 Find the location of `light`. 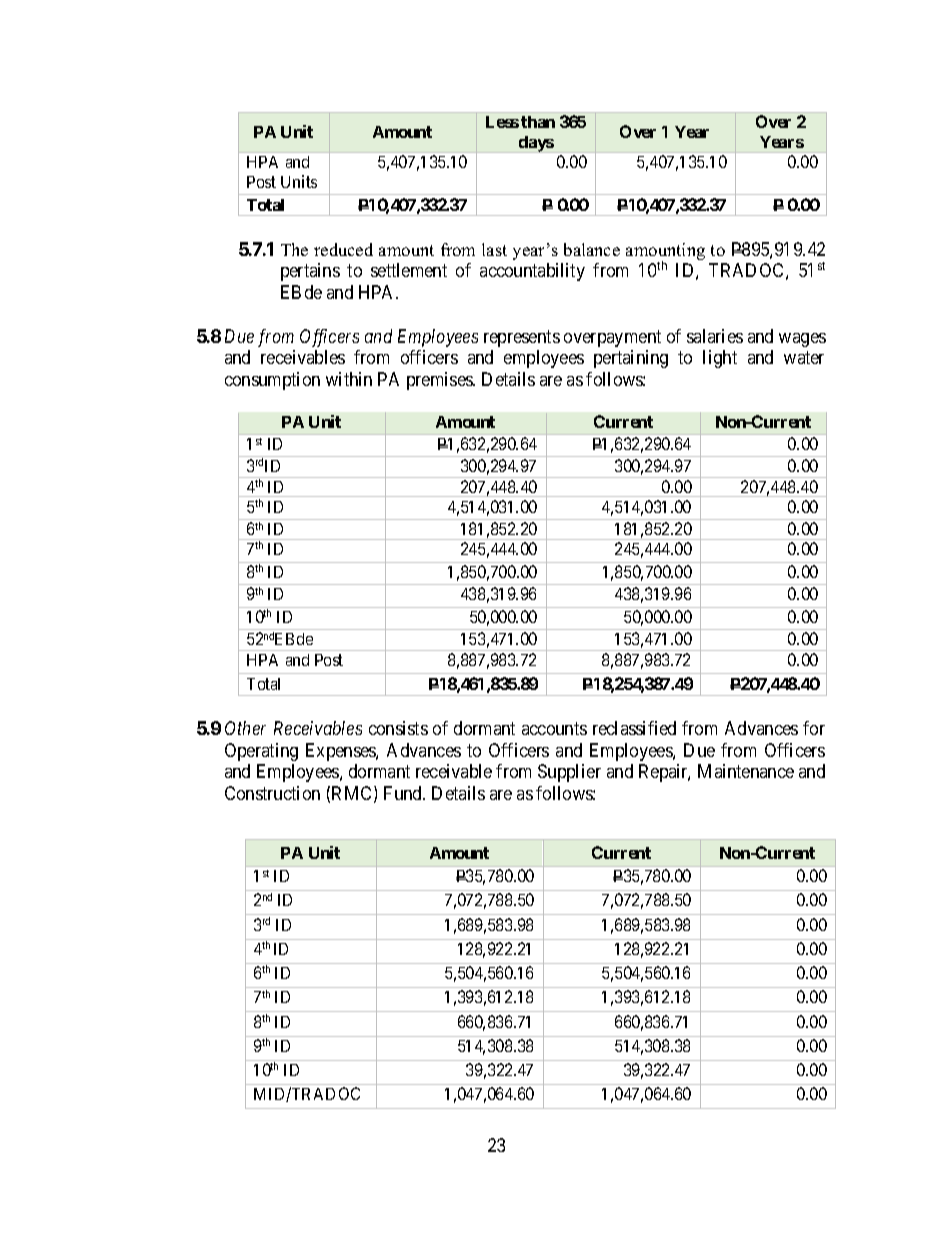

light is located at coordinates (720, 359).
